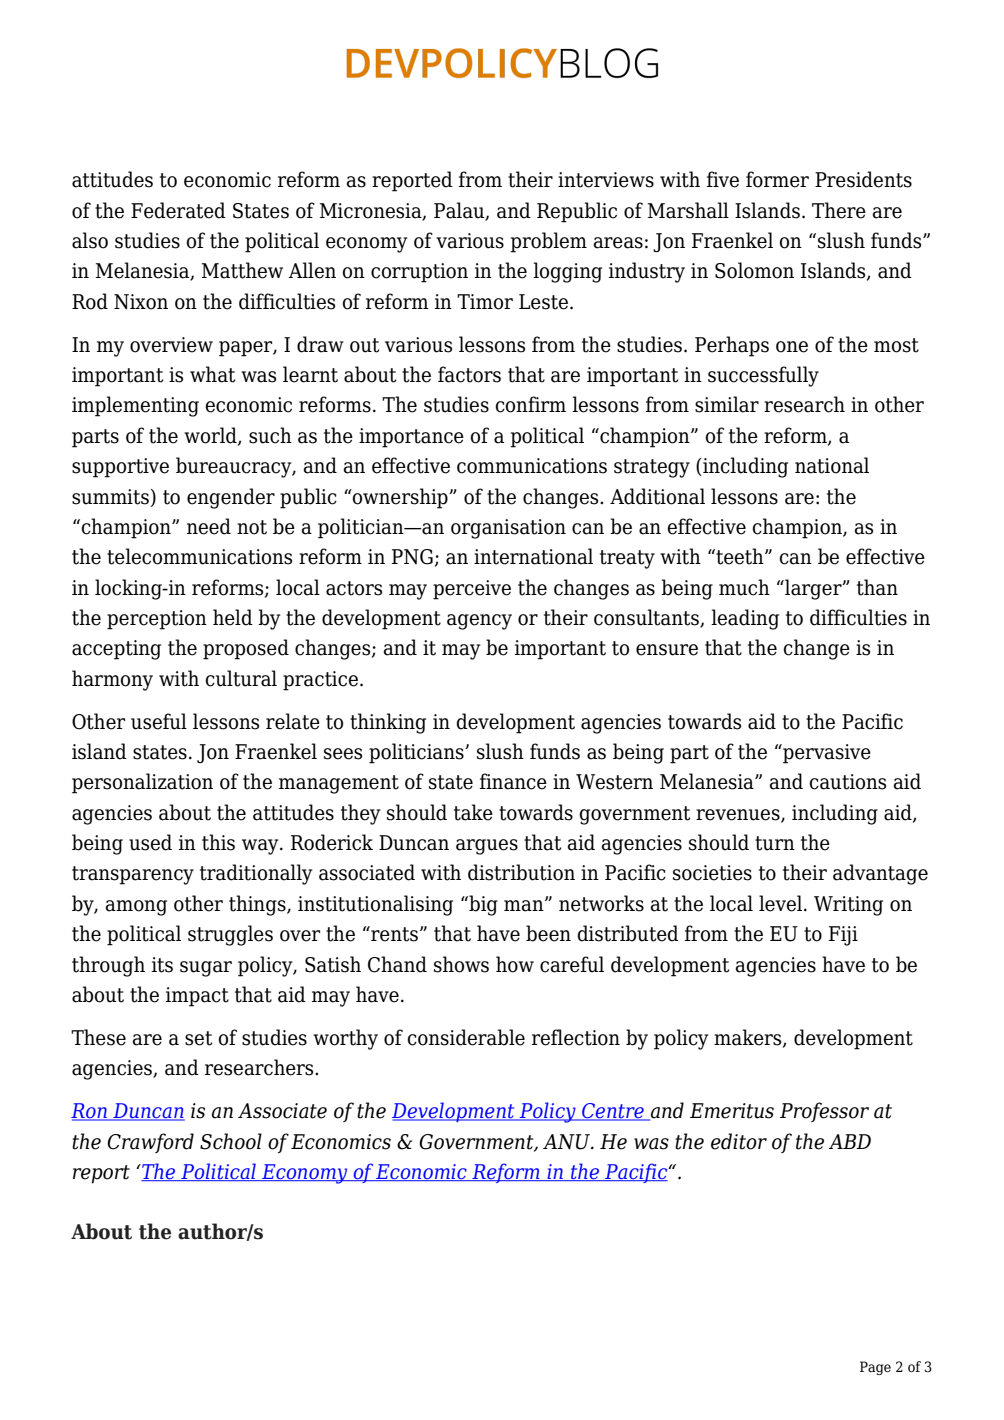 The width and height of the screenshot is (1004, 1420). I want to click on Page, so click(875, 1368).
